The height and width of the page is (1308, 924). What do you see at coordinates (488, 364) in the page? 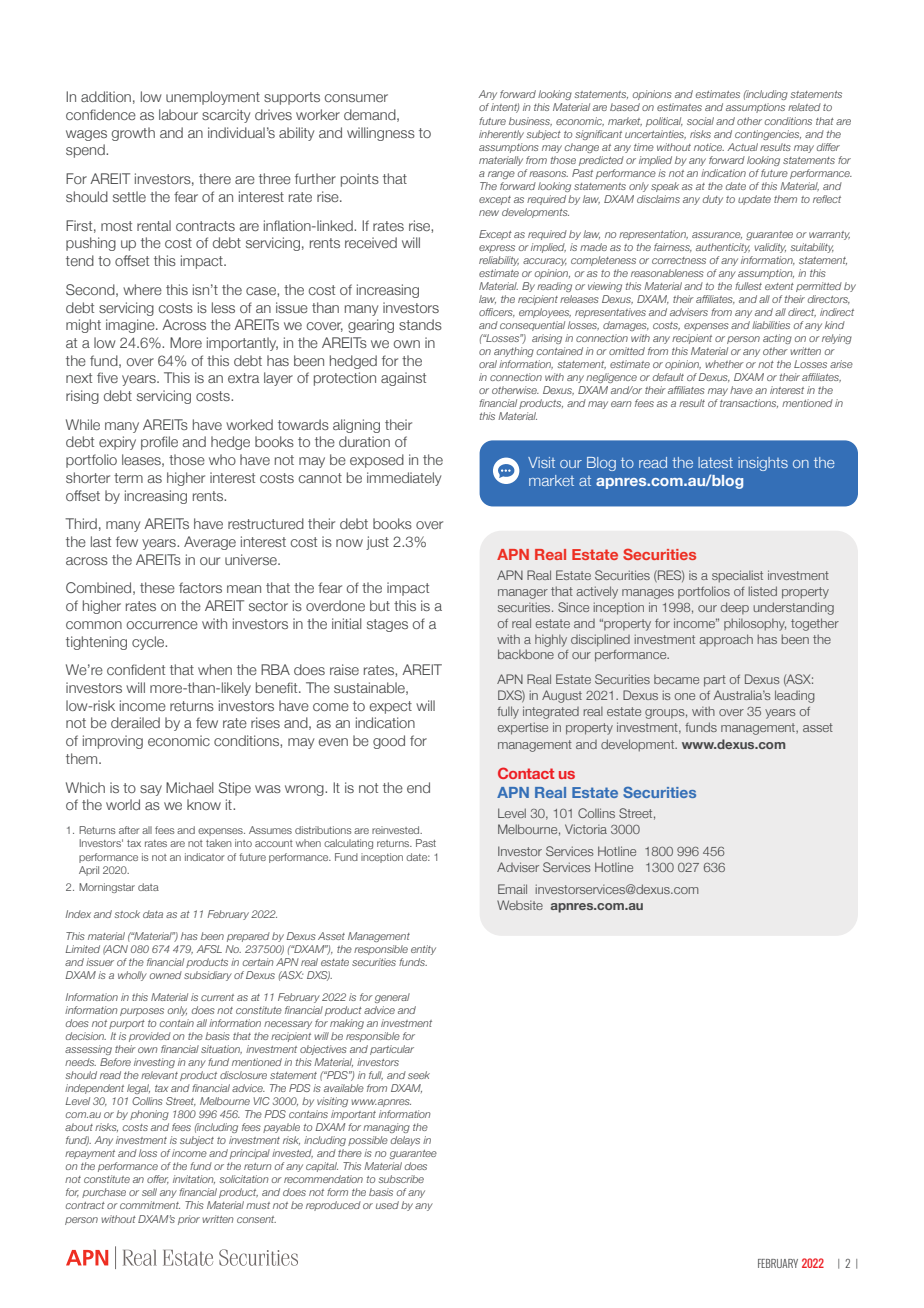
I see `oral` at bounding box center [488, 364].
